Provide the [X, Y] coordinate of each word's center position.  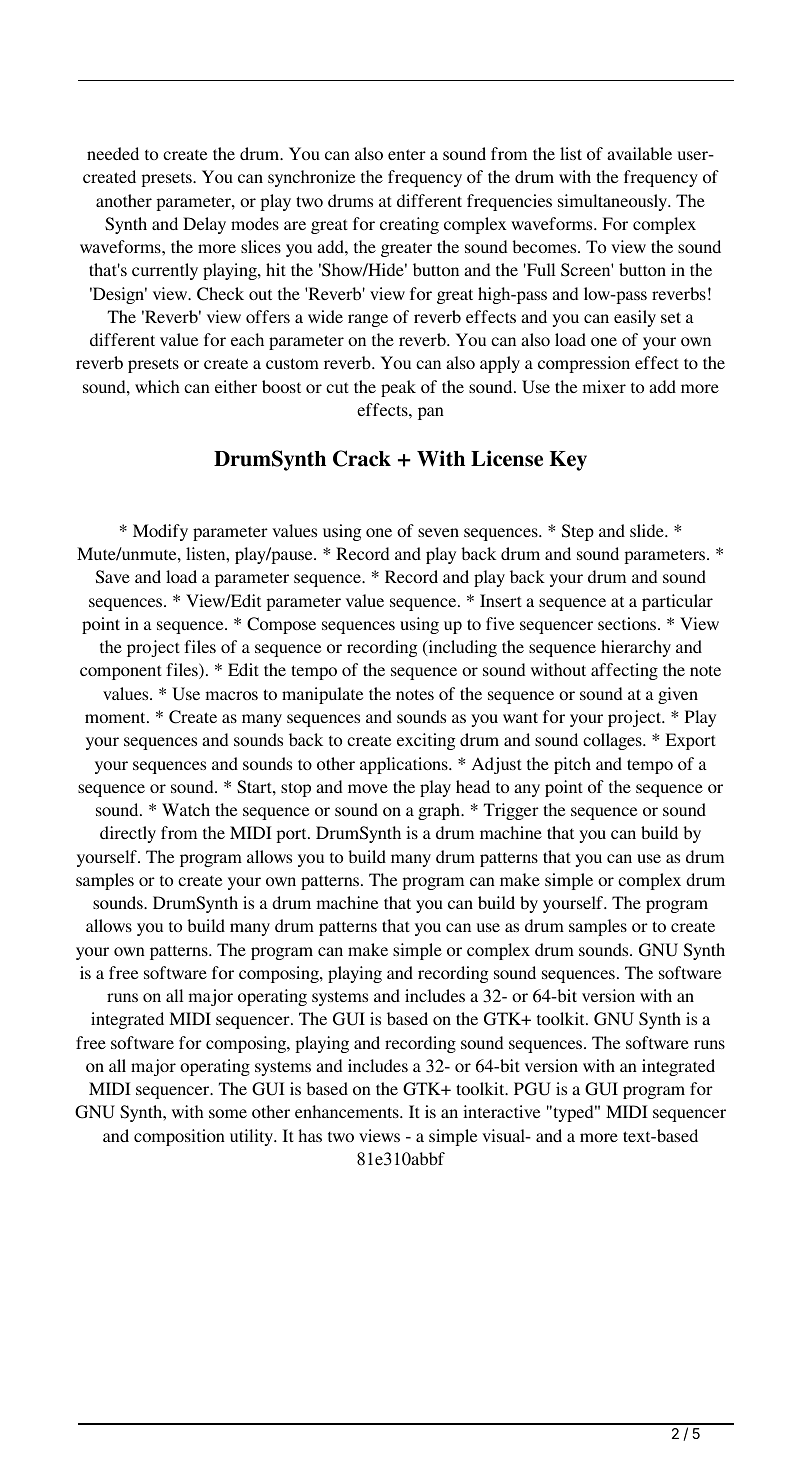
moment [116, 717]
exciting [426, 741]
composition [179, 1137]
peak [398, 388]
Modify [160, 532]
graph [440, 811]
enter [407, 154]
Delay [204, 225]
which [157, 386]
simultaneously [614, 202]
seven [438, 532]
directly [128, 834]
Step [578, 532]
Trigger [511, 811]
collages [613, 741]
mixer [604, 386]
